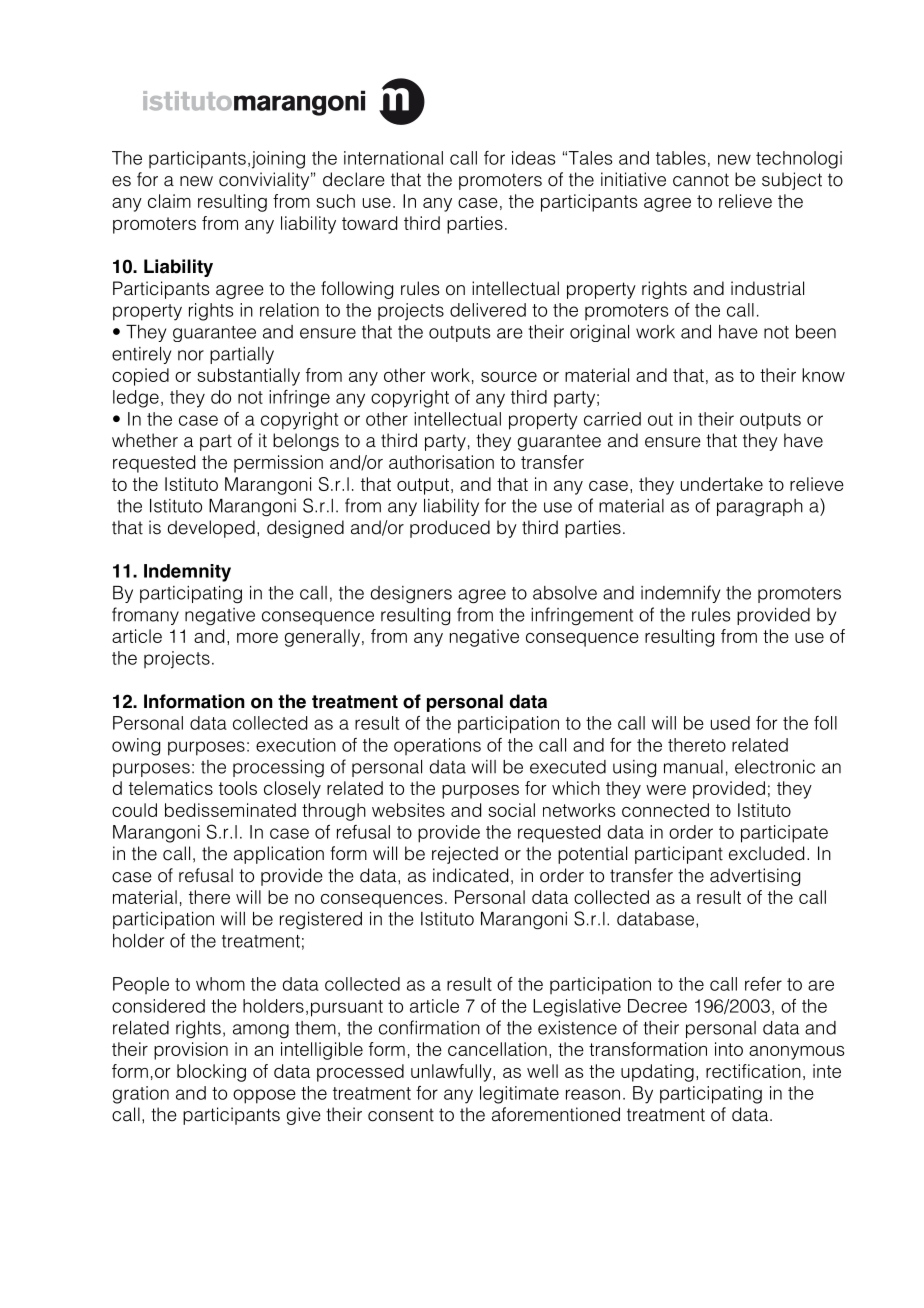  Describe the element at coordinates (680, 594) in the screenshot. I see `indemnify` at that location.
